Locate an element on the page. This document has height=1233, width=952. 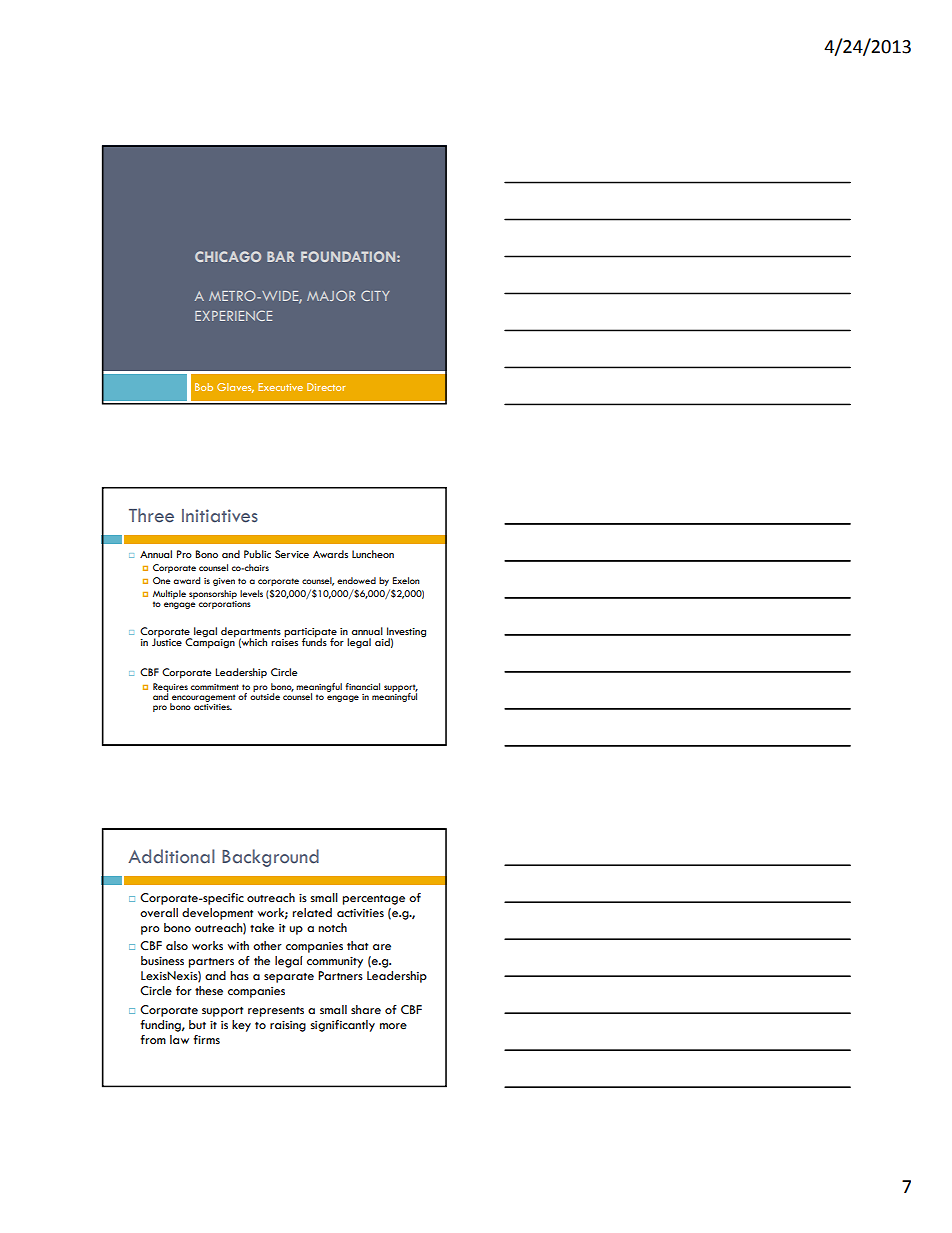
financial is located at coordinates (362, 686).
